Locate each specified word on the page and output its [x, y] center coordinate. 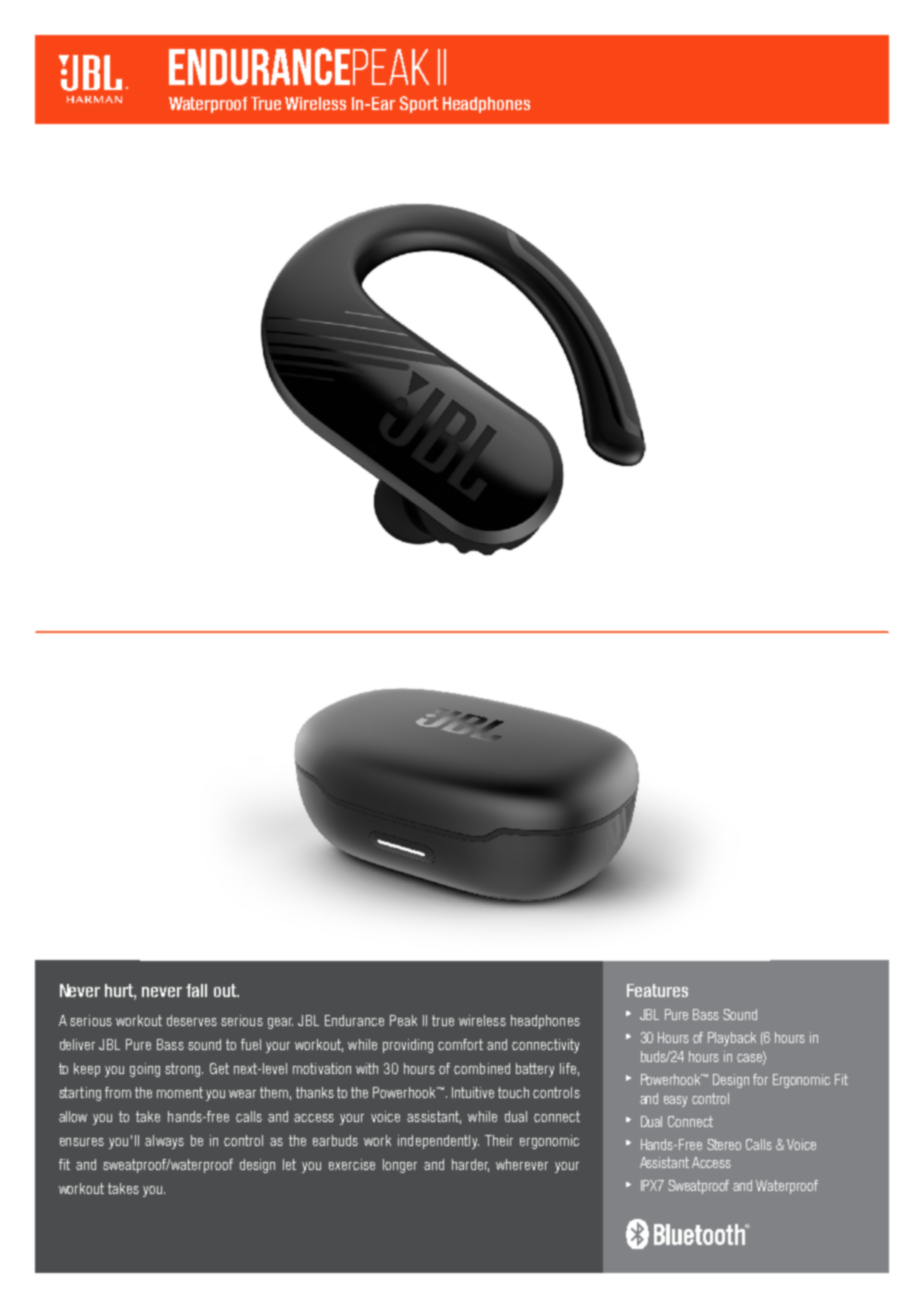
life [568, 1068]
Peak [403, 1020]
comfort [460, 1044]
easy [675, 1101]
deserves [192, 1020]
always [164, 1142]
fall [196, 990]
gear [280, 1023]
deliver [77, 1044]
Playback [732, 1039]
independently [438, 1142]
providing [408, 1046]
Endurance [354, 1020]
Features [657, 990]
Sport [419, 104]
